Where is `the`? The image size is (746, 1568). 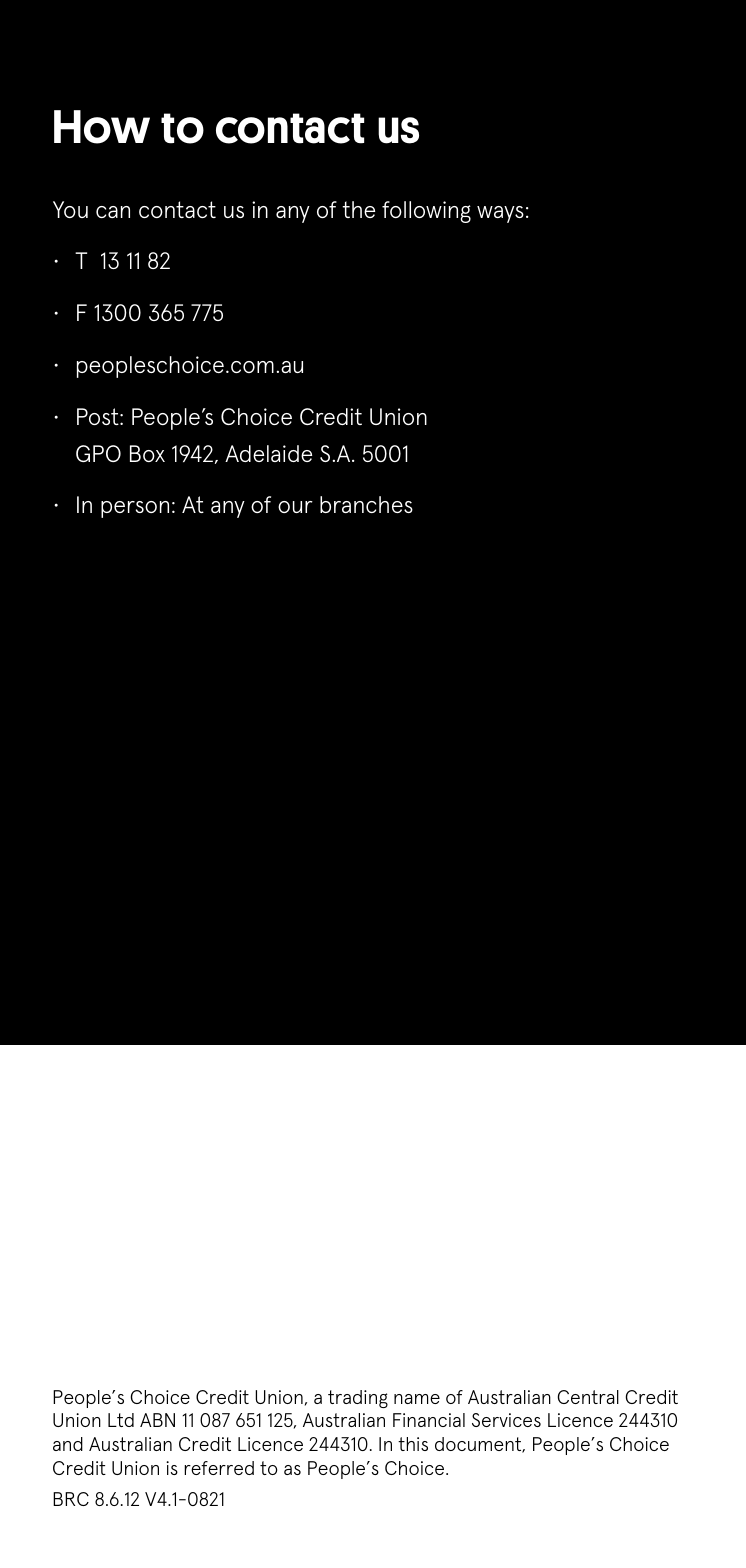 the is located at coordinates (358, 209).
